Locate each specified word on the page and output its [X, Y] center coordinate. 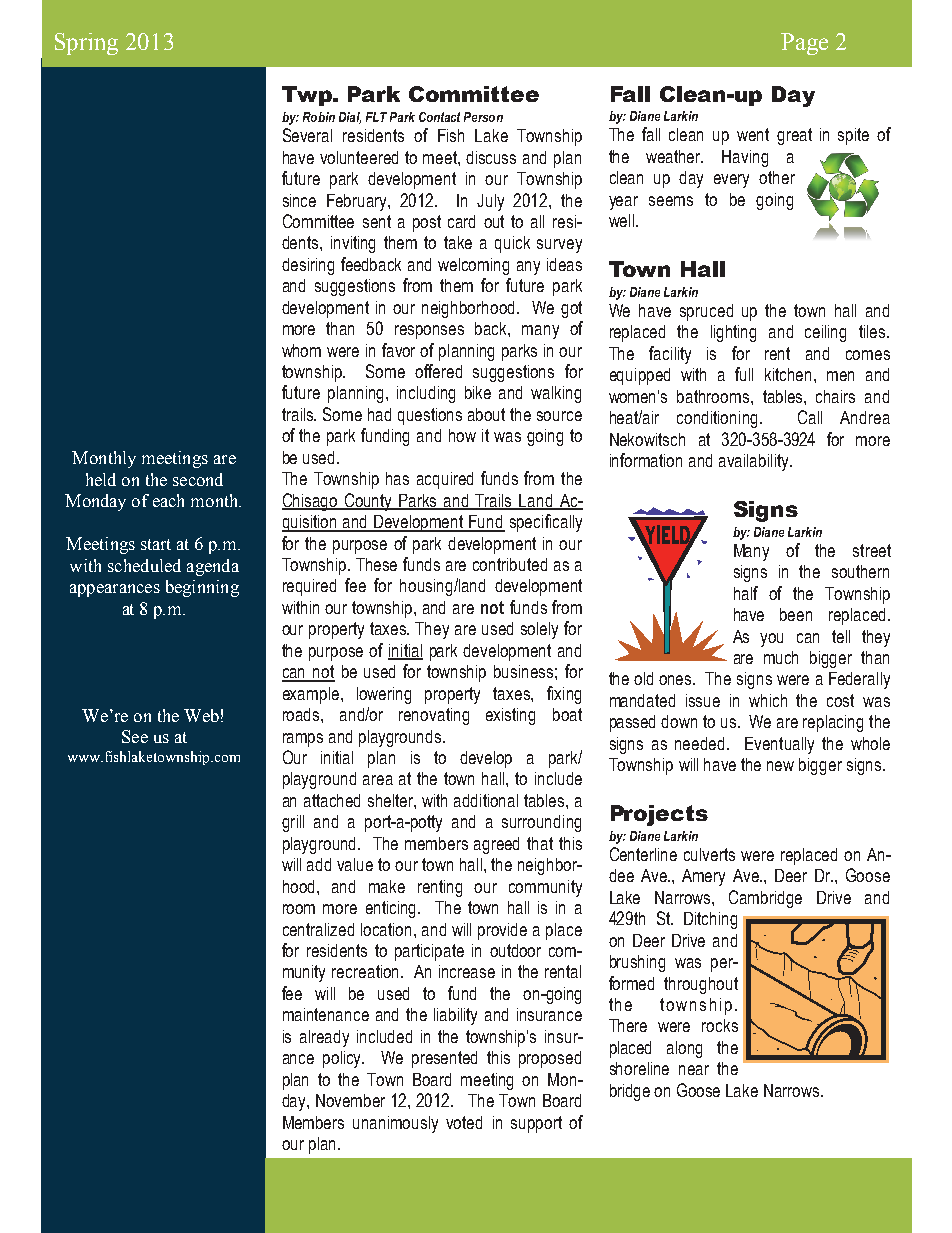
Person [483, 117]
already [324, 1038]
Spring [86, 44]
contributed [510, 564]
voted [464, 1122]
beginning [202, 588]
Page [804, 44]
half [746, 593]
